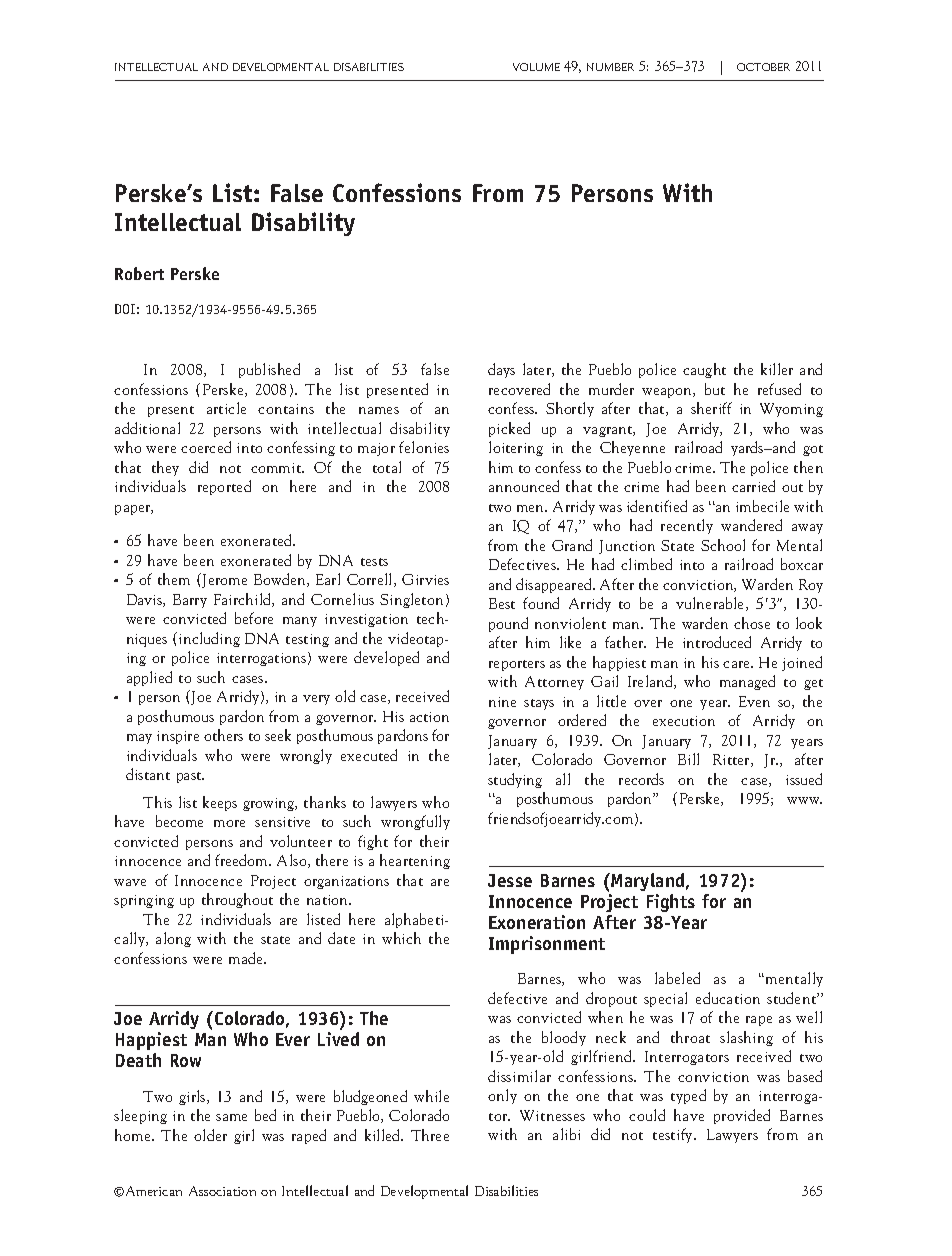 Image resolution: width=952 pixels, height=1256 pixels. I want to click on carried, so click(753, 486).
